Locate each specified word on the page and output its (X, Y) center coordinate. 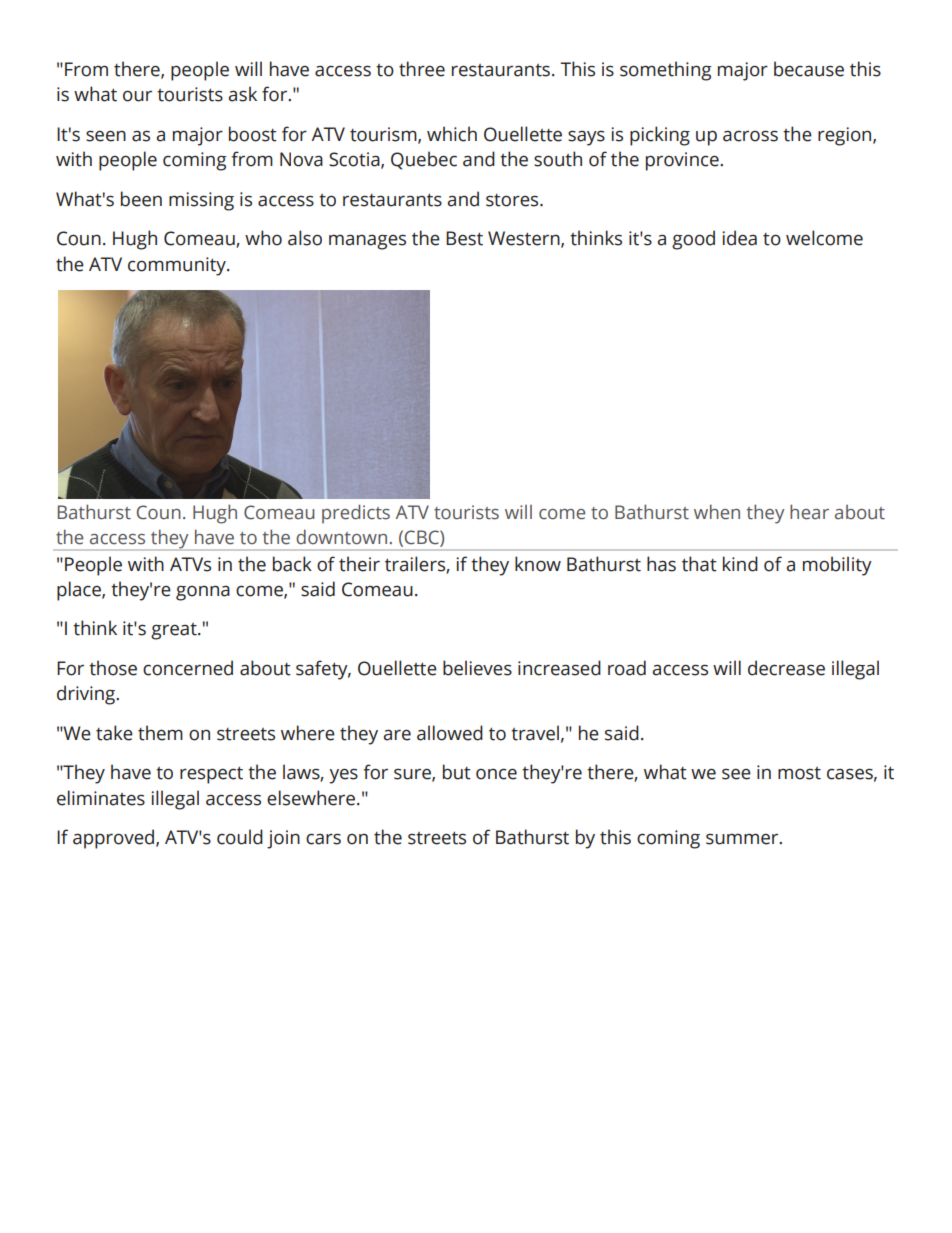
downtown (341, 537)
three (422, 69)
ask (242, 94)
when (717, 512)
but (457, 772)
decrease (786, 668)
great (175, 631)
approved (115, 839)
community (178, 266)
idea (739, 238)
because (809, 69)
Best (464, 238)
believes (477, 668)
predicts (356, 514)
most (799, 773)
